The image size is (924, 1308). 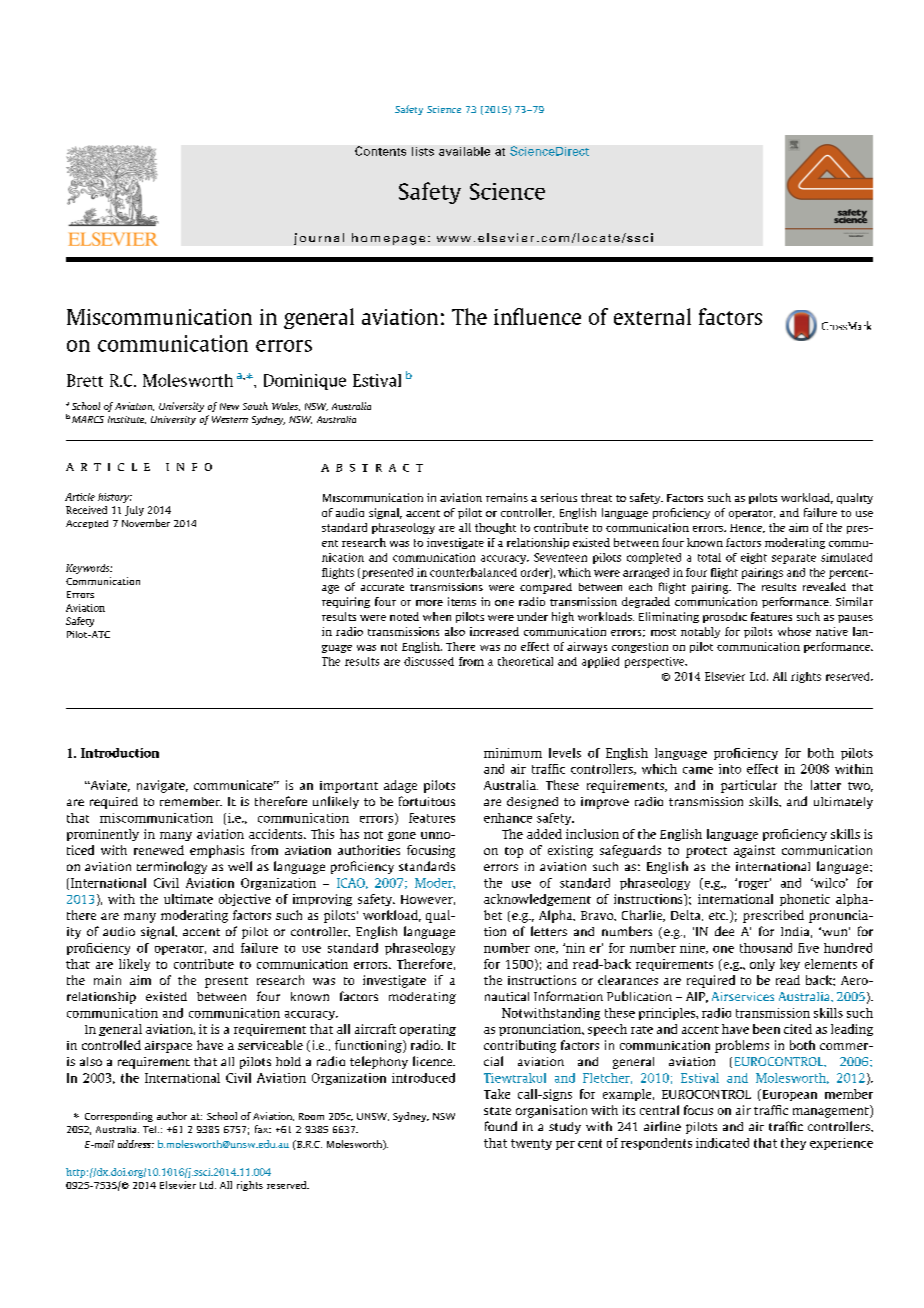 I want to click on state, so click(x=497, y=1111).
